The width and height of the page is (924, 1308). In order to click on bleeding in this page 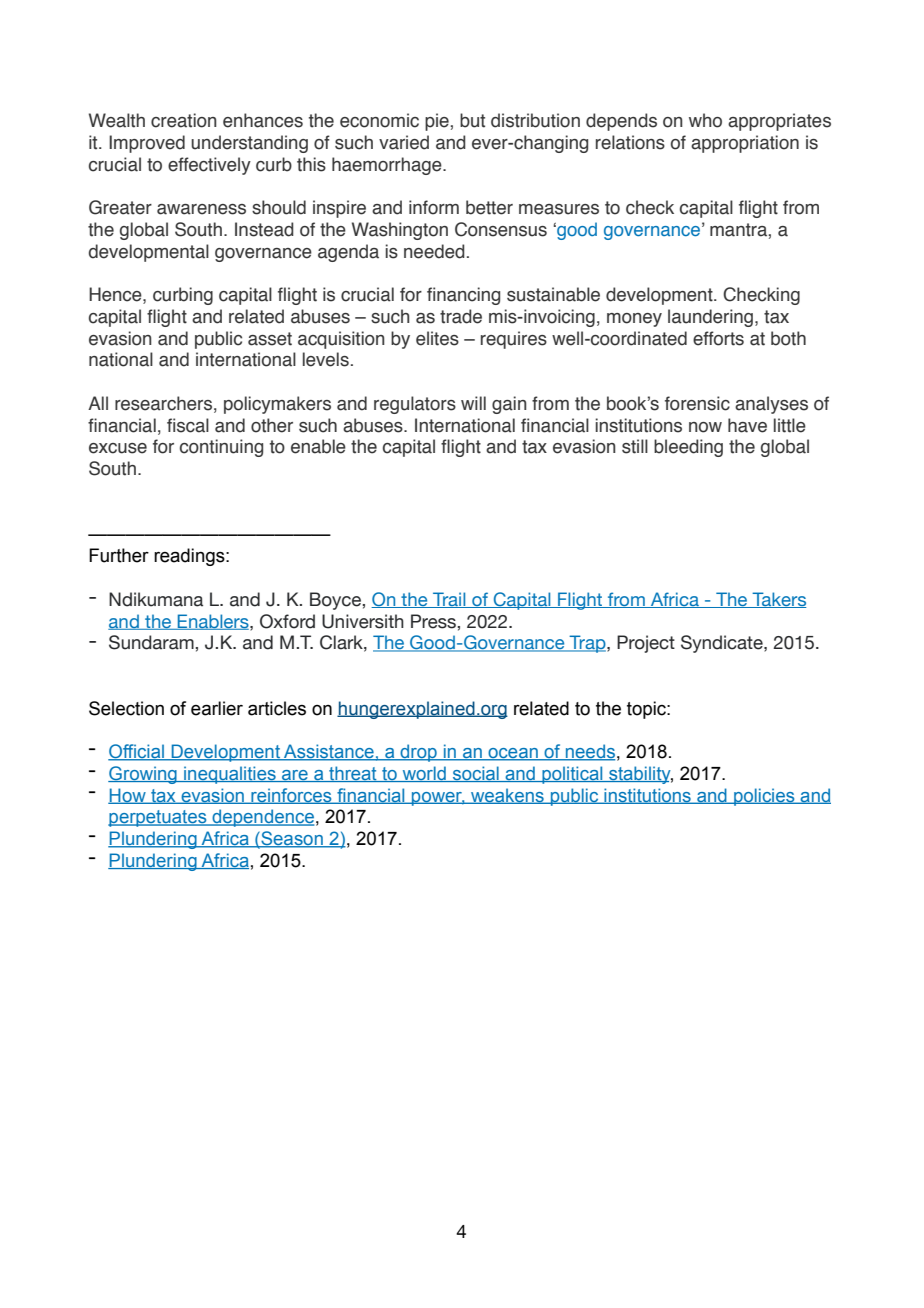, I will do `click(688, 448)`.
